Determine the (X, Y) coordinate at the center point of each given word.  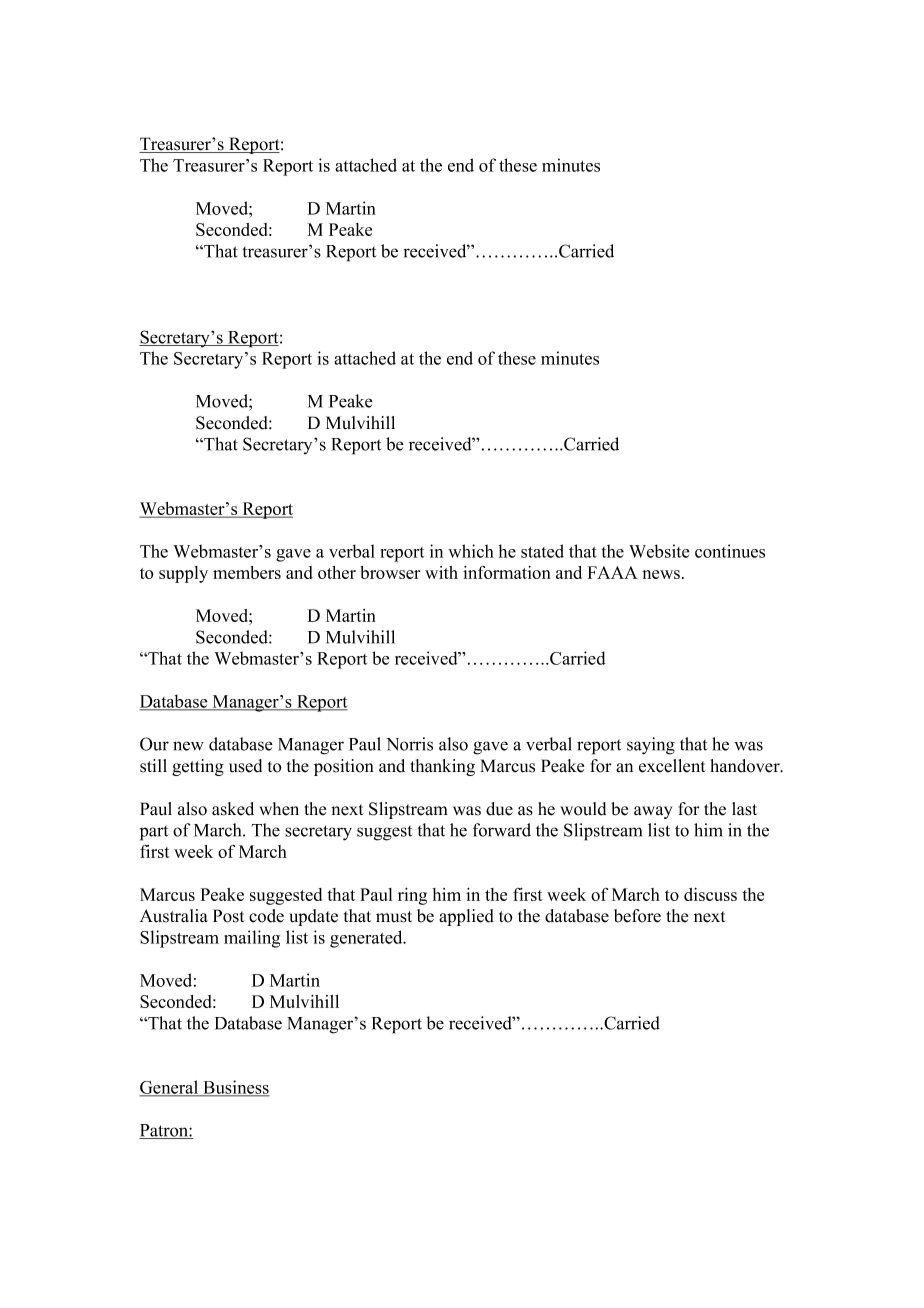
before (637, 916)
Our (154, 744)
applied (466, 917)
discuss (710, 894)
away (653, 812)
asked (233, 809)
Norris (409, 744)
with (441, 572)
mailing (252, 939)
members (247, 572)
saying (651, 746)
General (170, 1088)
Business (235, 1088)
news (662, 574)
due (499, 809)
